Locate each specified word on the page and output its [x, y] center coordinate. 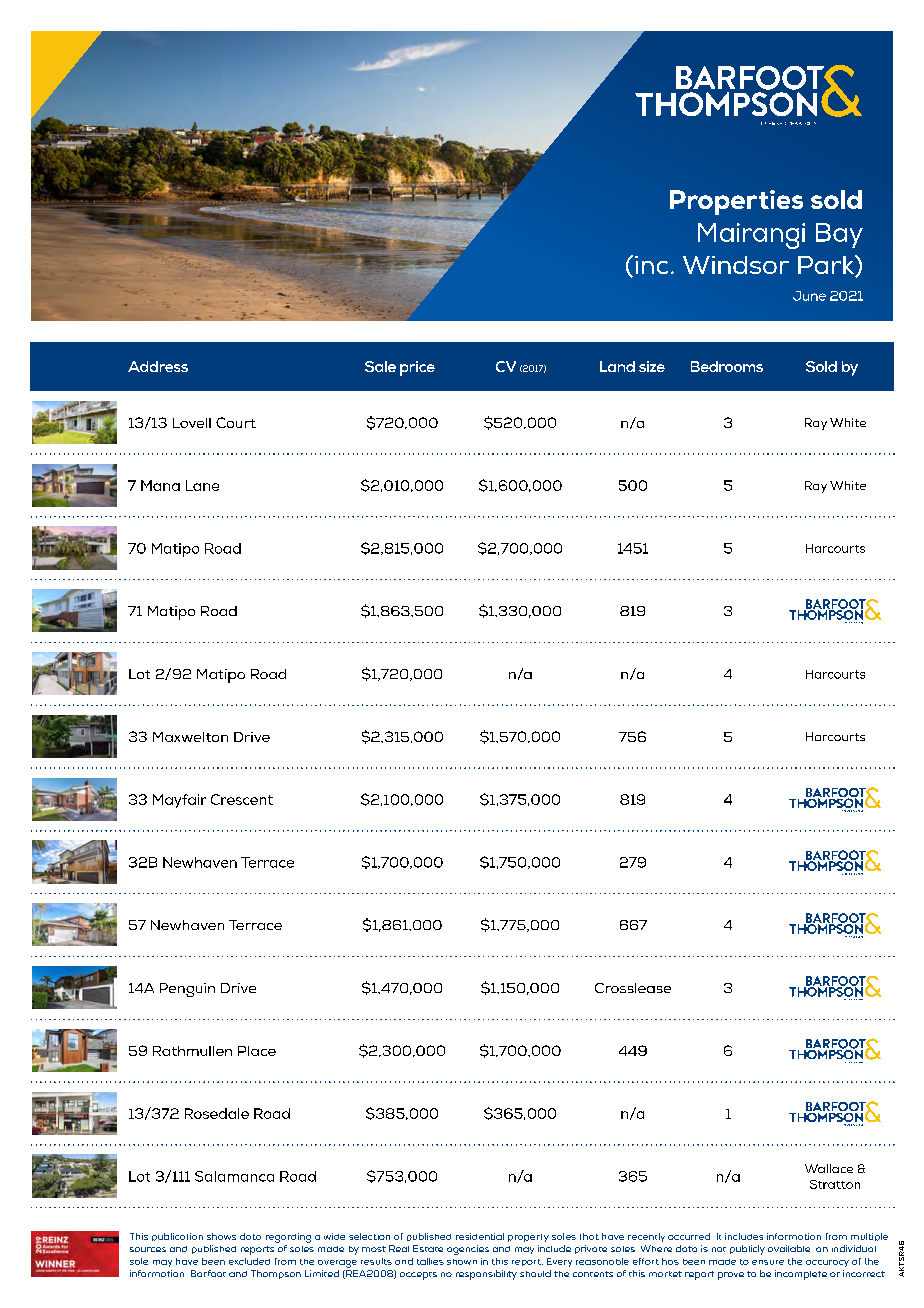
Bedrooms [727, 366]
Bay [839, 235]
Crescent [242, 799]
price [417, 368]
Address [158, 366]
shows [221, 1236]
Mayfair [179, 801]
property [528, 1238]
